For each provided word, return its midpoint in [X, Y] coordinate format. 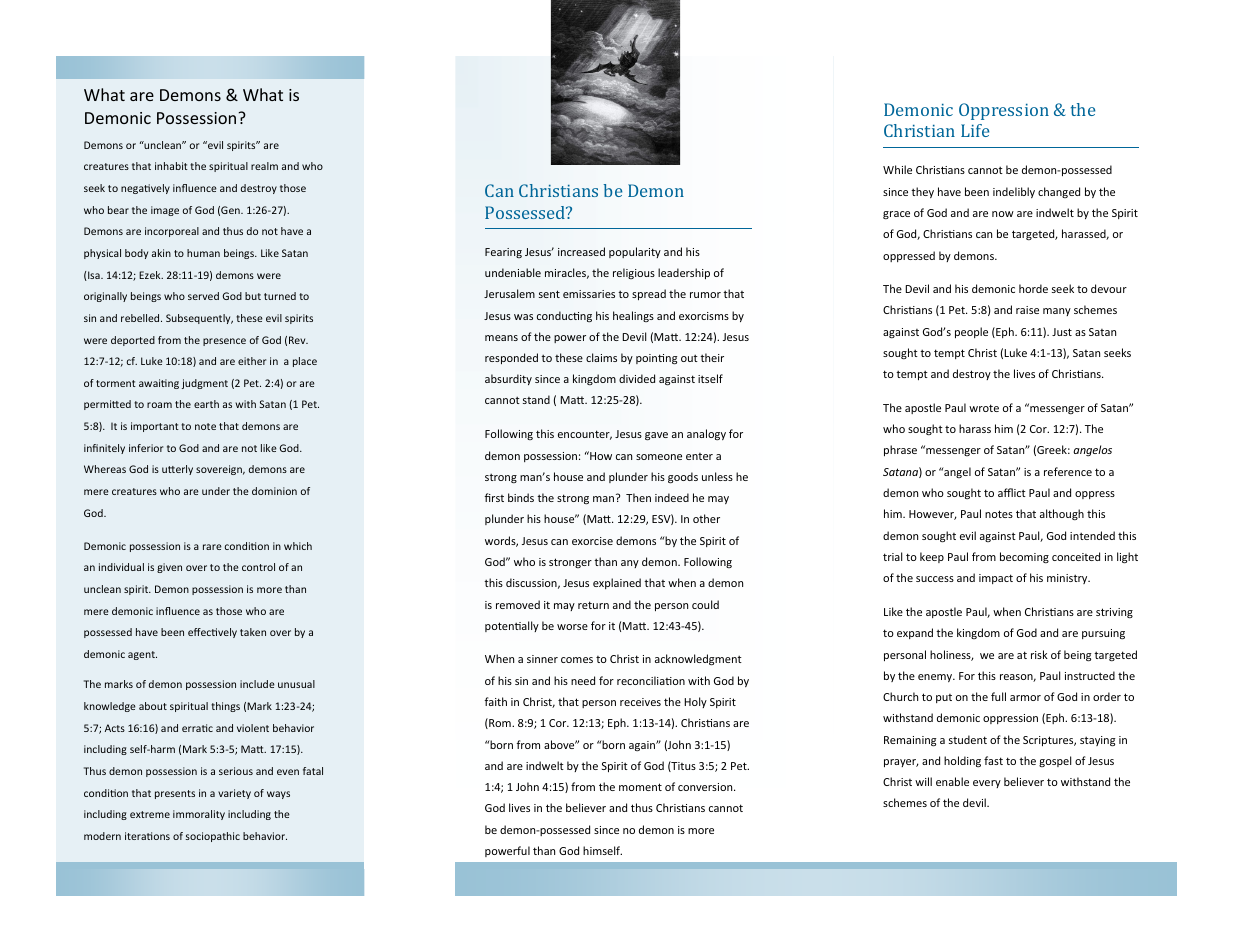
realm [264, 166]
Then [638, 497]
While [897, 169]
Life [975, 130]
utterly [177, 470]
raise [1027, 310]
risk [1039, 654]
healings [633, 316]
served [203, 296]
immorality [199, 815]
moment [640, 787]
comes [577, 660]
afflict [1012, 492]
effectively [212, 633]
